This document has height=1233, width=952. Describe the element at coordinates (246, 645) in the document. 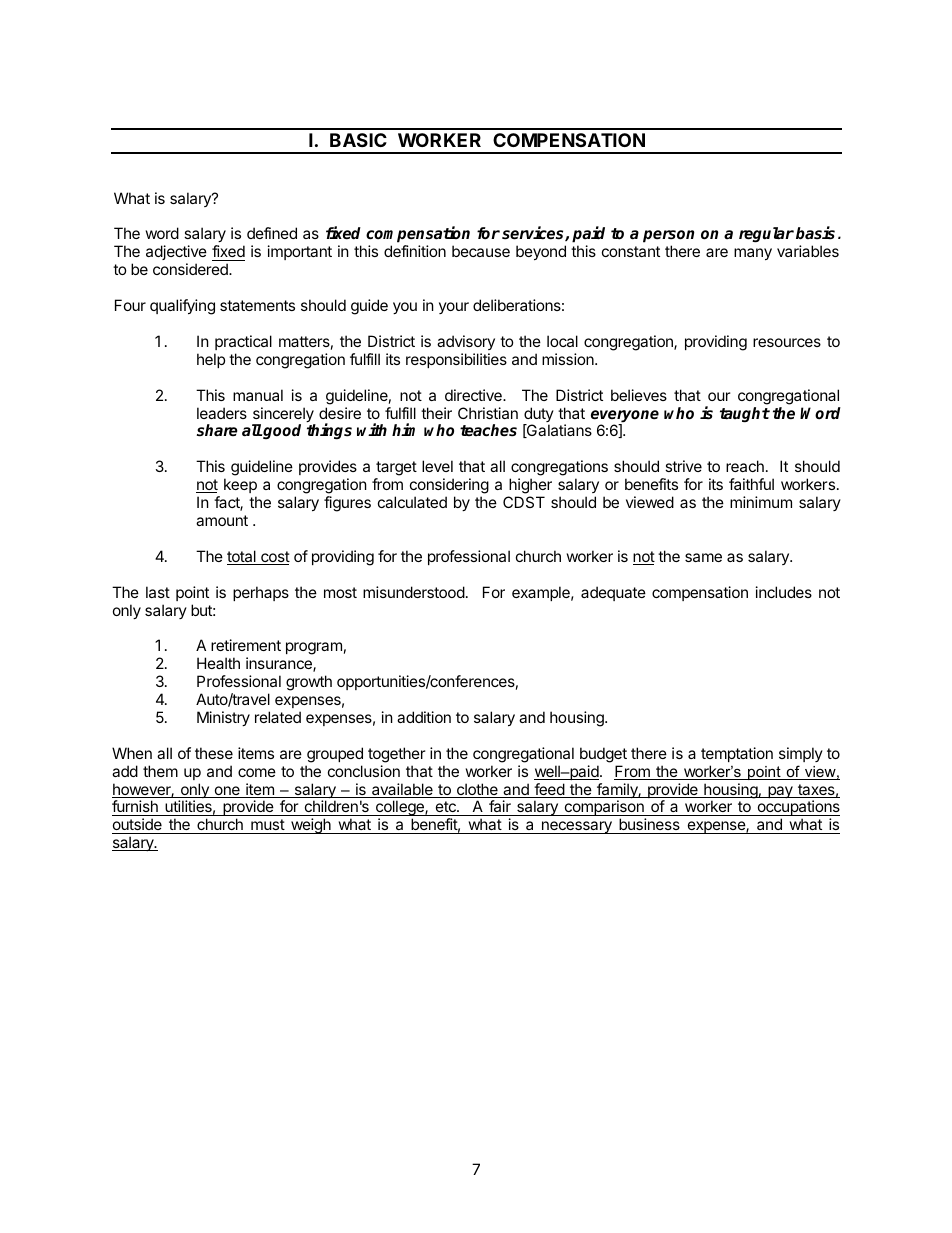

I see `retirement` at that location.
